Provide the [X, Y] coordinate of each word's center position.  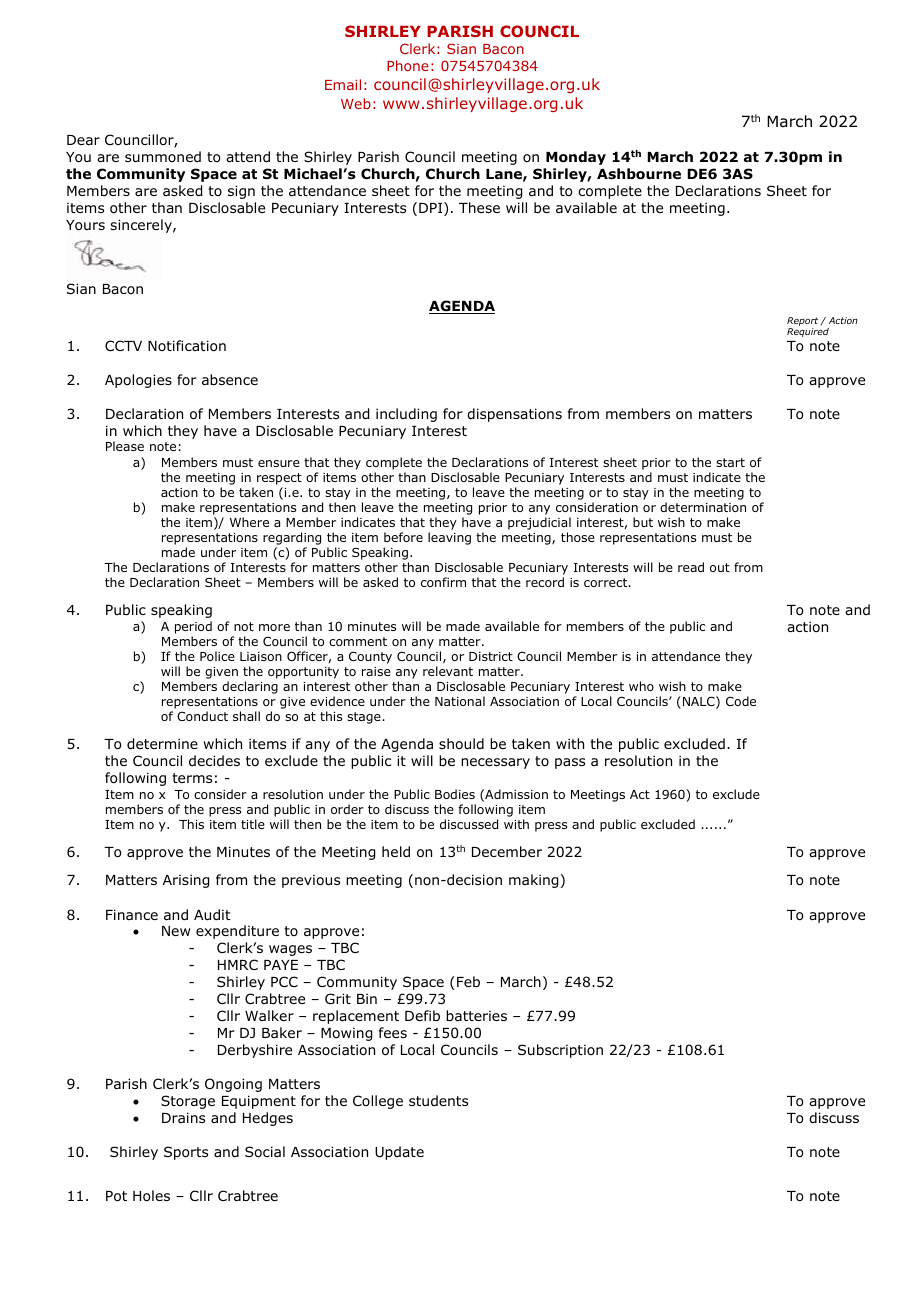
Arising [186, 881]
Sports [186, 1153]
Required [808, 332]
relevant [448, 671]
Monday [576, 158]
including [406, 415]
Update [399, 1153]
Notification [187, 346]
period [193, 627]
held [396, 851]
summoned [163, 156]
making [533, 881]
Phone [408, 65]
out [720, 567]
